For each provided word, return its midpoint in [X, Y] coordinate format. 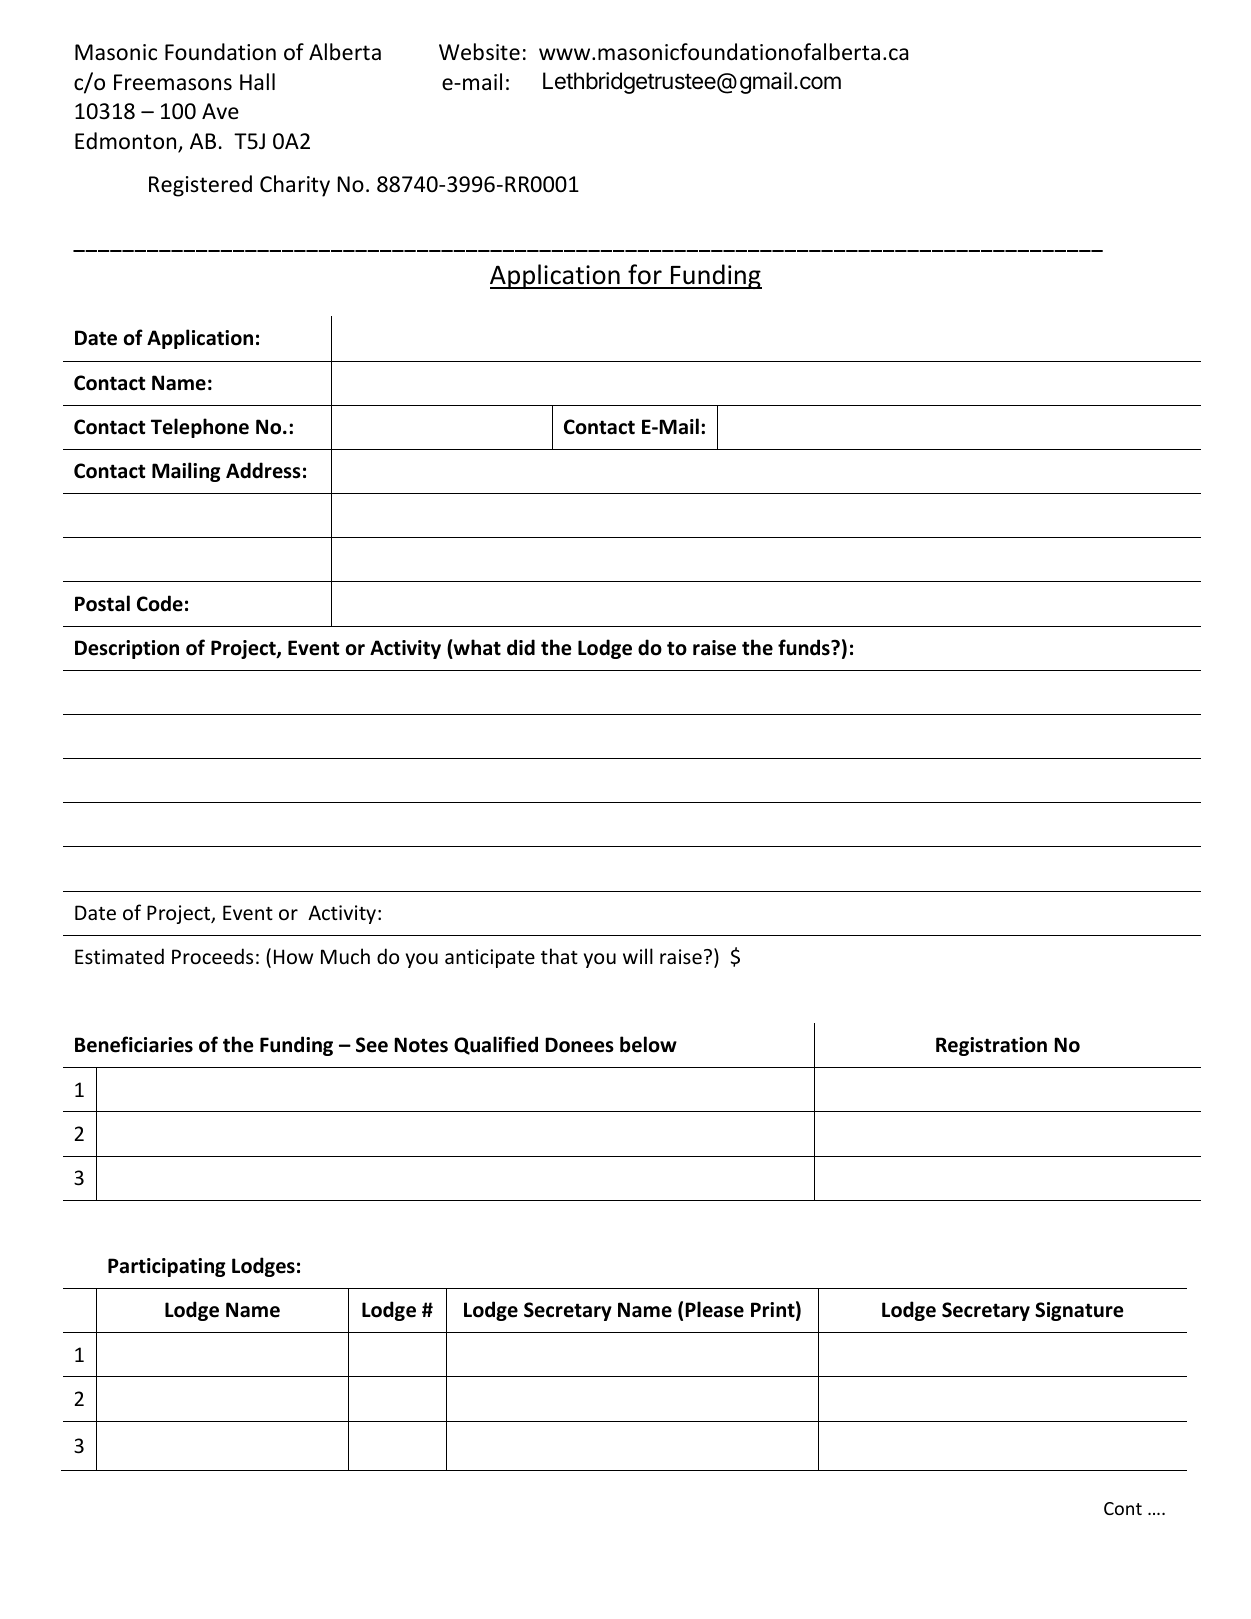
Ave [220, 111]
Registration [991, 1046]
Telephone [200, 428]
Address [263, 470]
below [648, 1044]
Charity [295, 186]
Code [160, 603]
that [559, 956]
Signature [1079, 1311]
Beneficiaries [134, 1044]
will [638, 956]
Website [479, 52]
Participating [167, 1267]
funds [805, 647]
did [521, 647]
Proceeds [212, 956]
